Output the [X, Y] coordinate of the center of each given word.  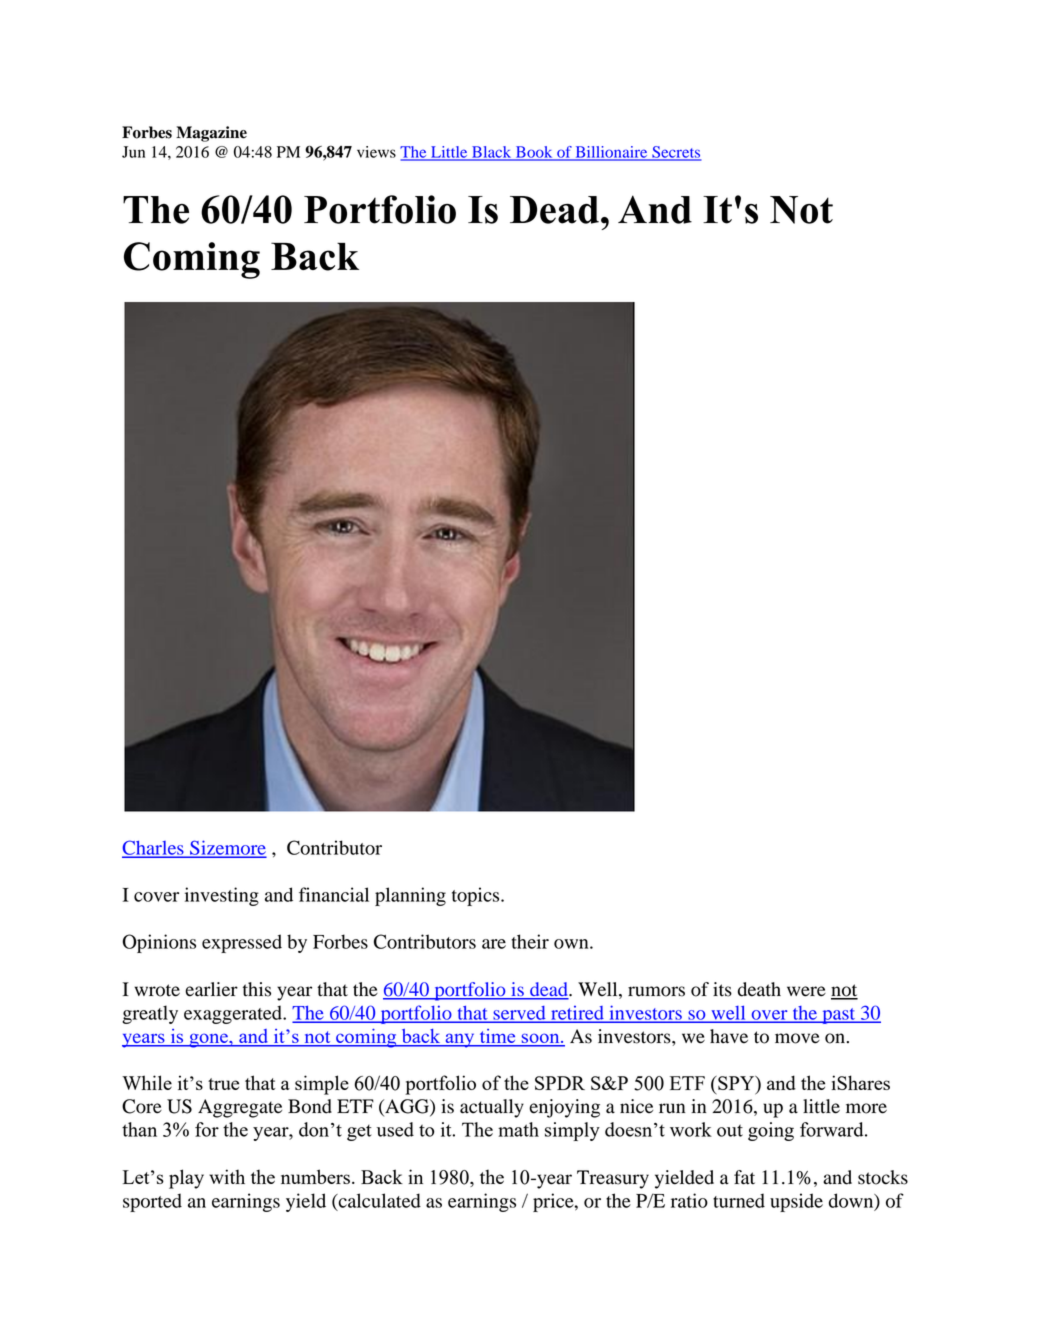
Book [534, 153]
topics [477, 896]
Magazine [211, 134]
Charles [154, 848]
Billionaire [611, 153]
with [227, 1176]
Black [492, 153]
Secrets [676, 153]
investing [222, 896]
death [759, 989]
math [518, 1129]
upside [796, 1202]
